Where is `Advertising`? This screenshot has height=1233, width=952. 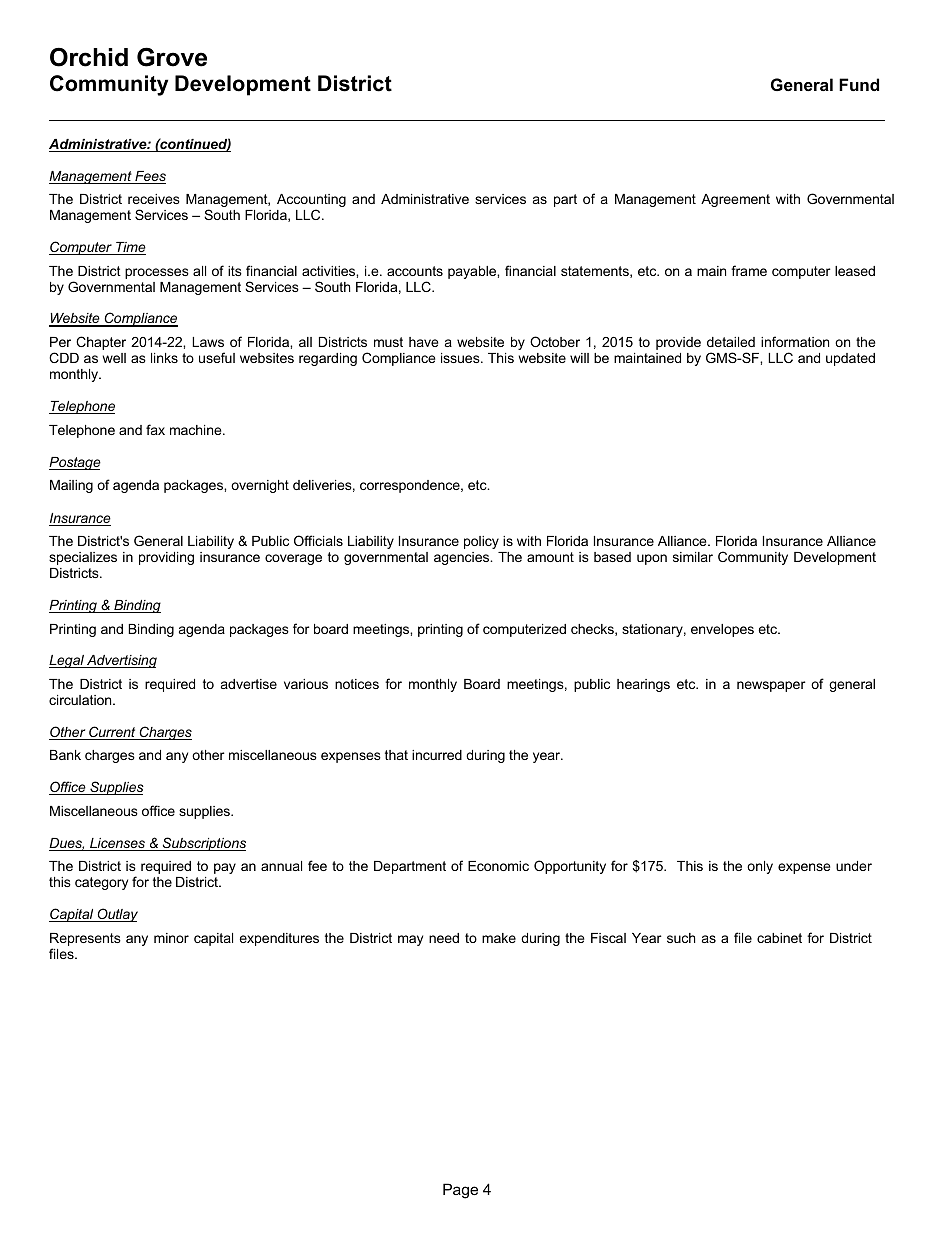 Advertising is located at coordinates (121, 661).
